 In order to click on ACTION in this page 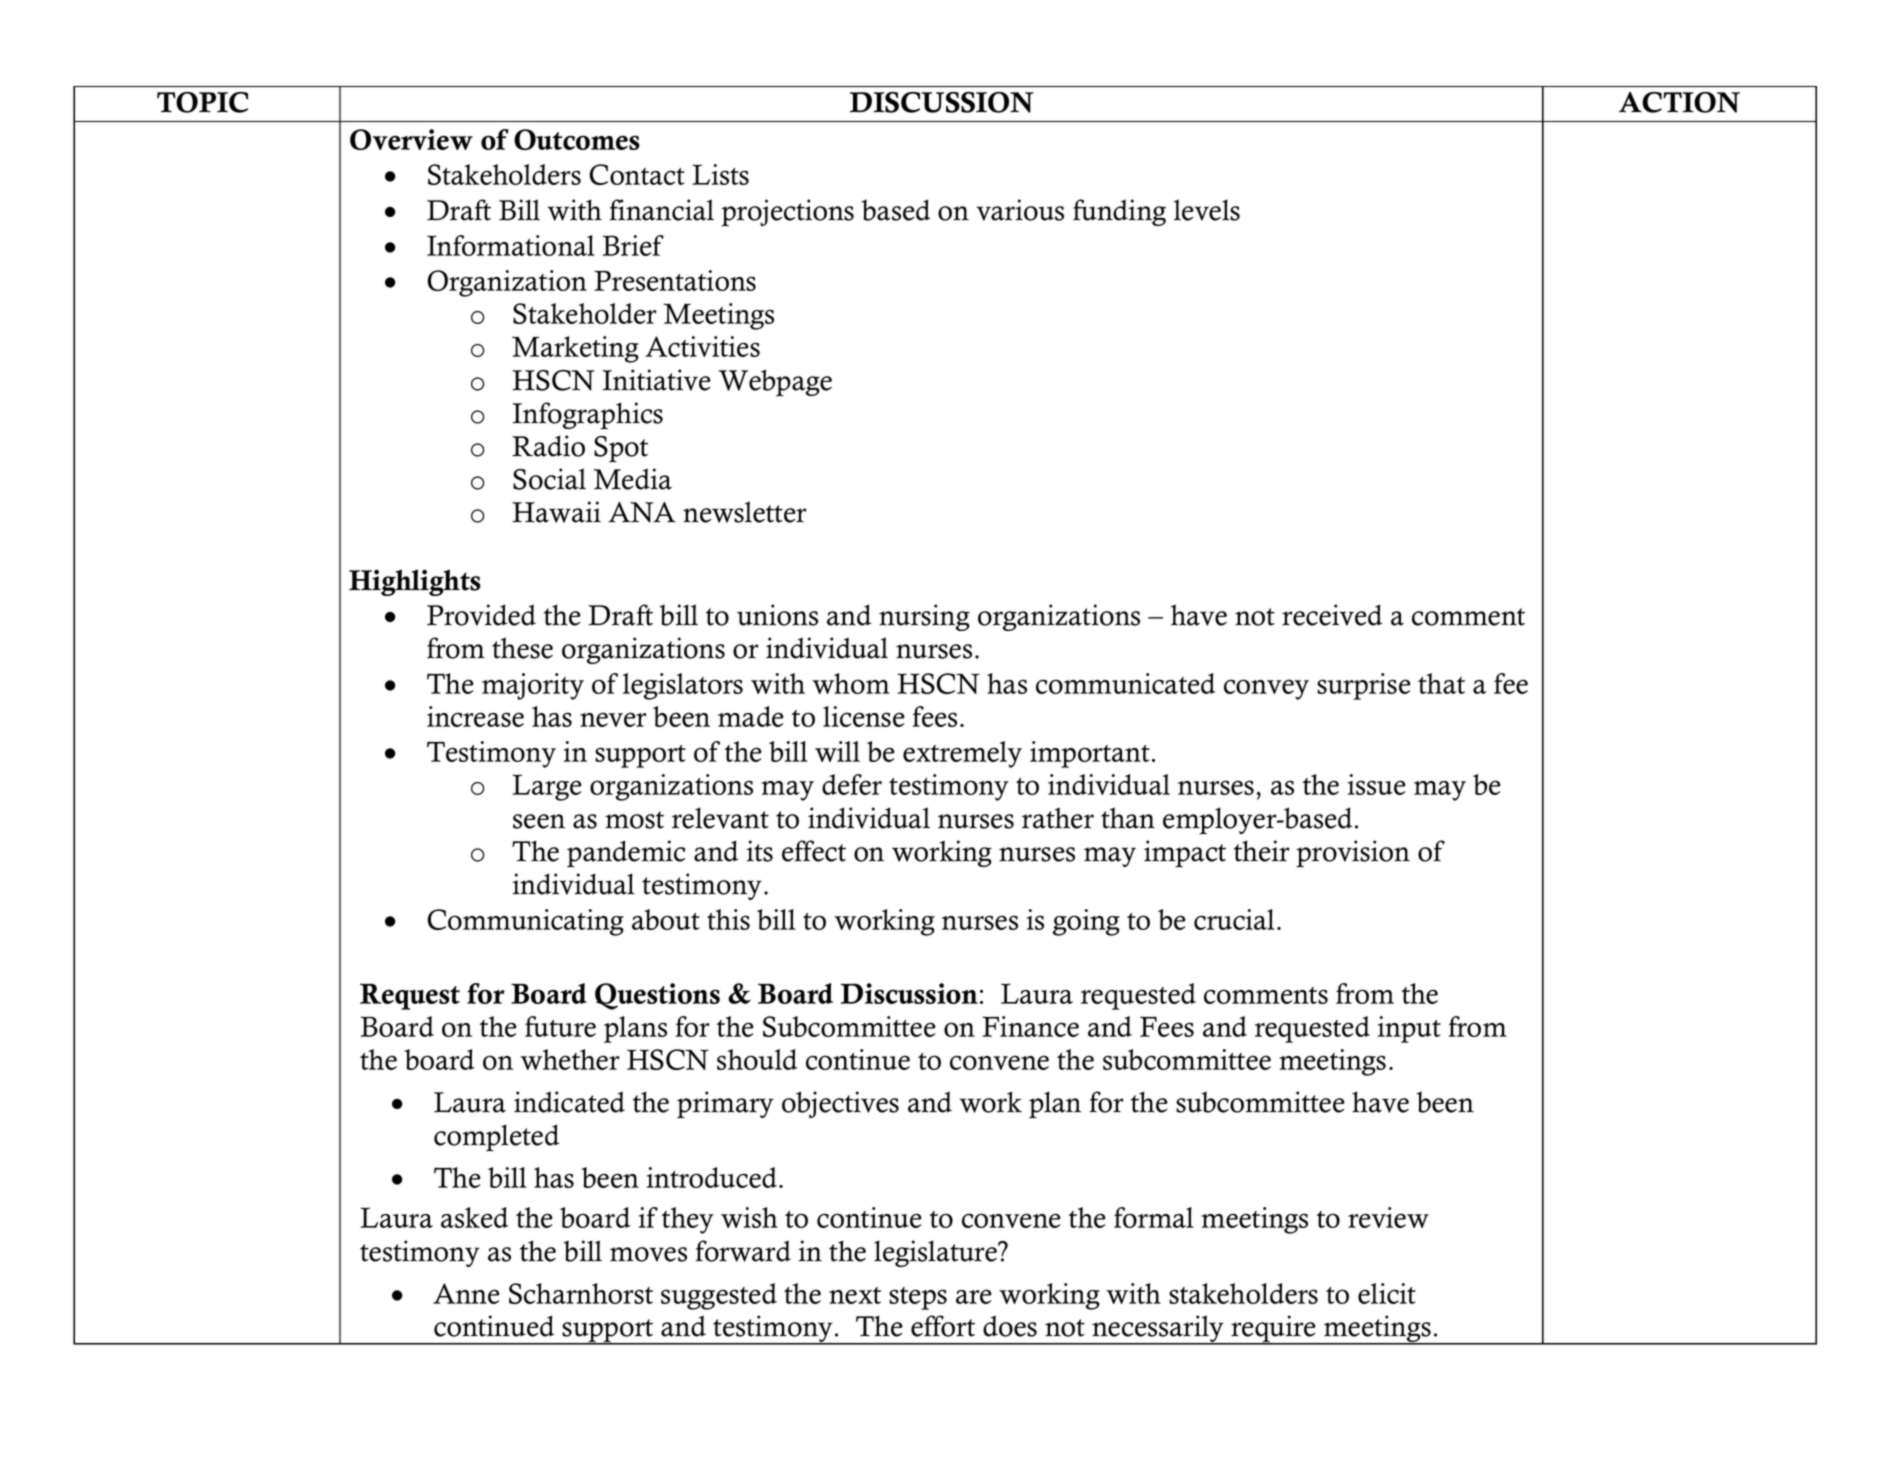, I will do `click(1679, 102)`.
